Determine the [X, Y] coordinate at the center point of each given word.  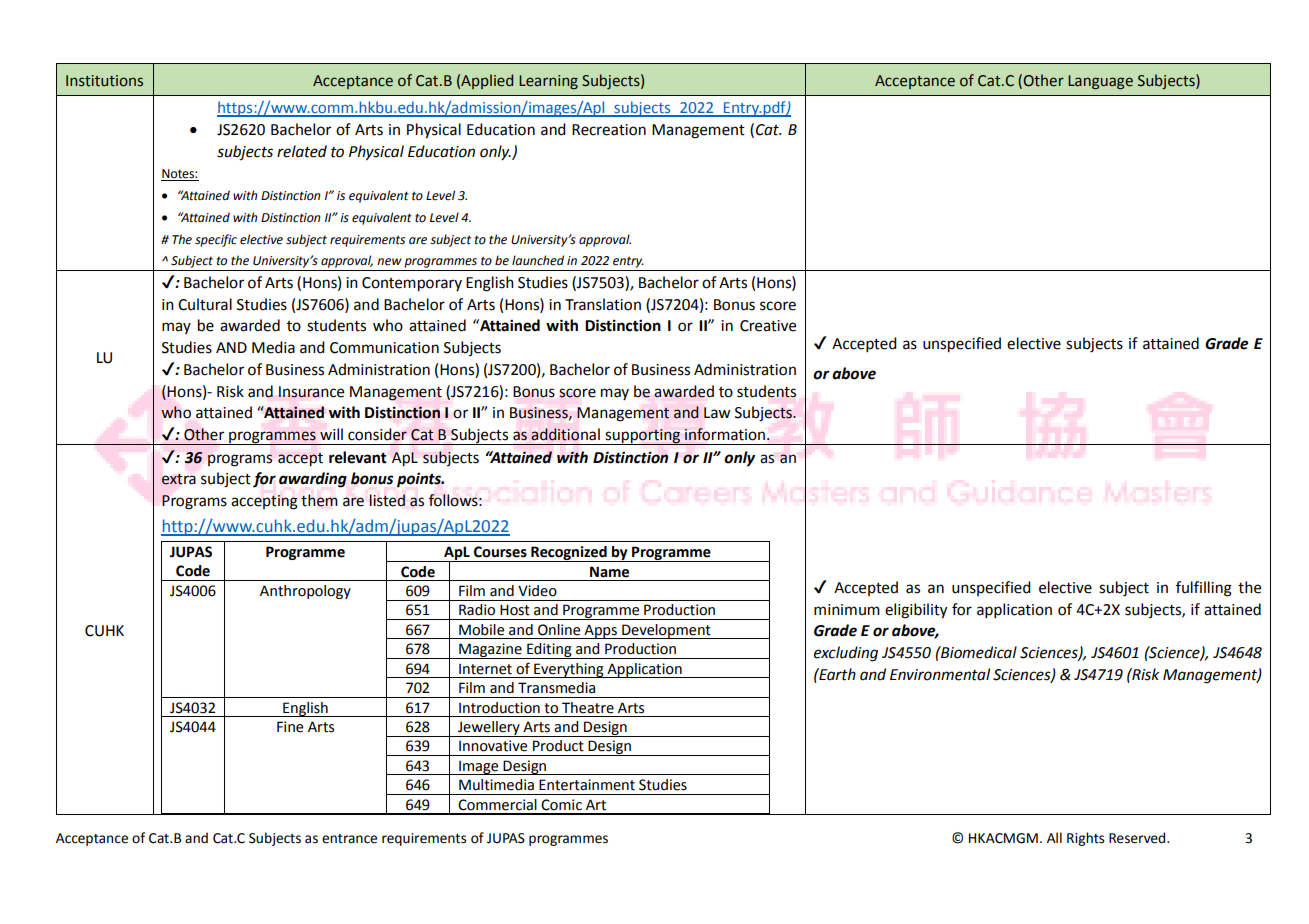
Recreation [609, 130]
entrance [349, 839]
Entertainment [587, 785]
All [1054, 837]
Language [1100, 82]
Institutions [104, 81]
